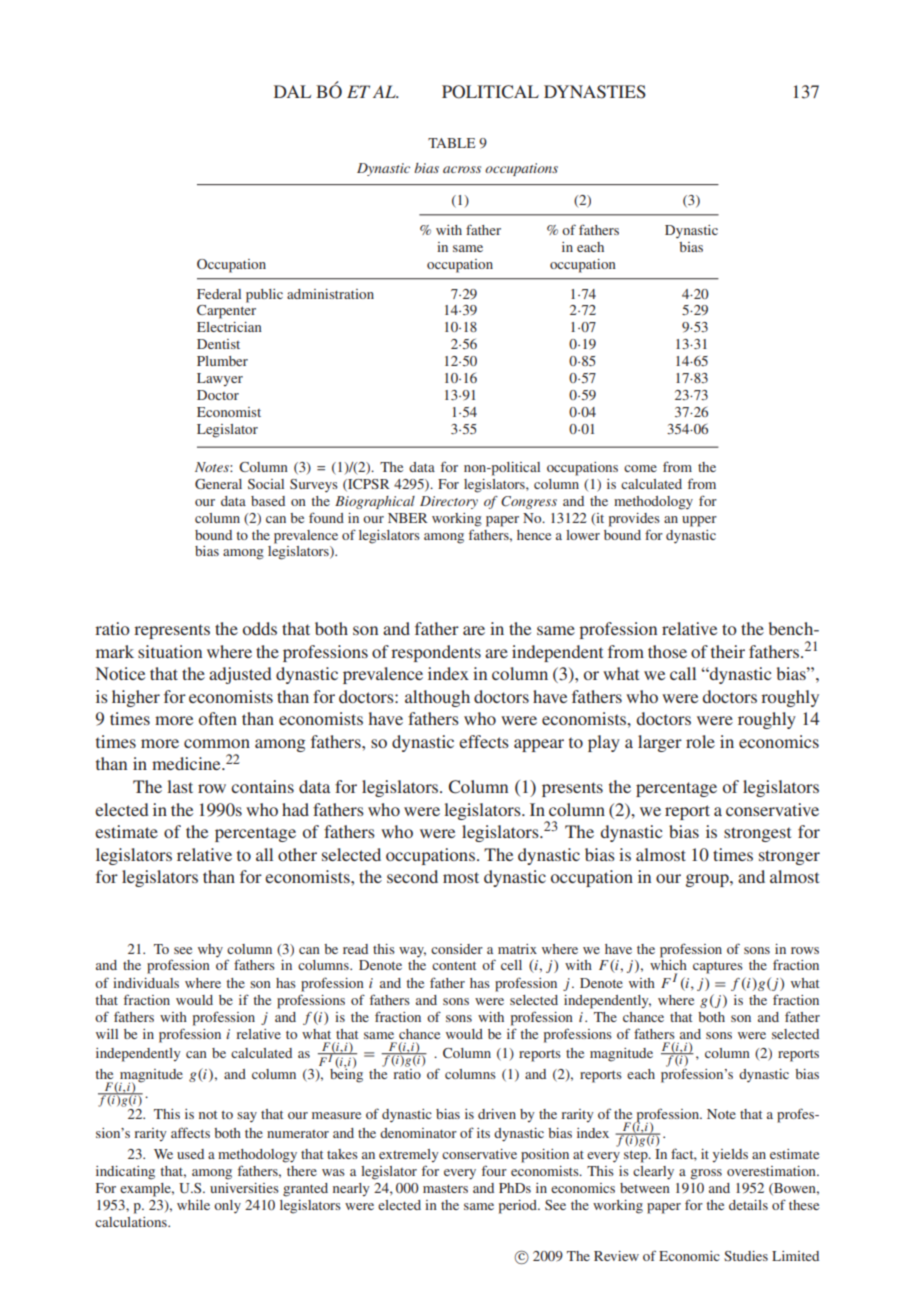  Describe the element at coordinates (292, 91) in the document. I see `DAL` at that location.
